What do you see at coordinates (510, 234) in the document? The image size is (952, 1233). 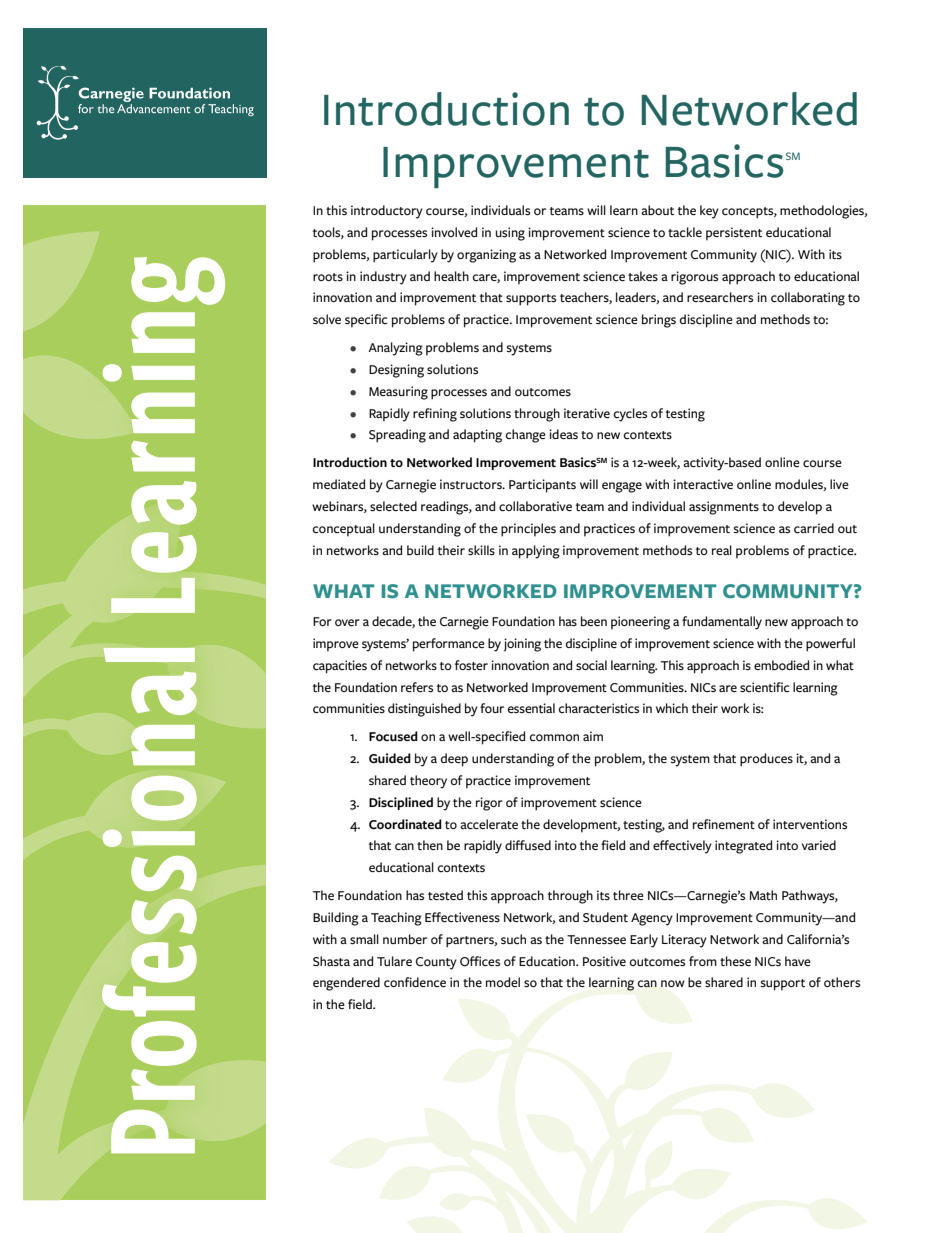 I see `using` at bounding box center [510, 234].
